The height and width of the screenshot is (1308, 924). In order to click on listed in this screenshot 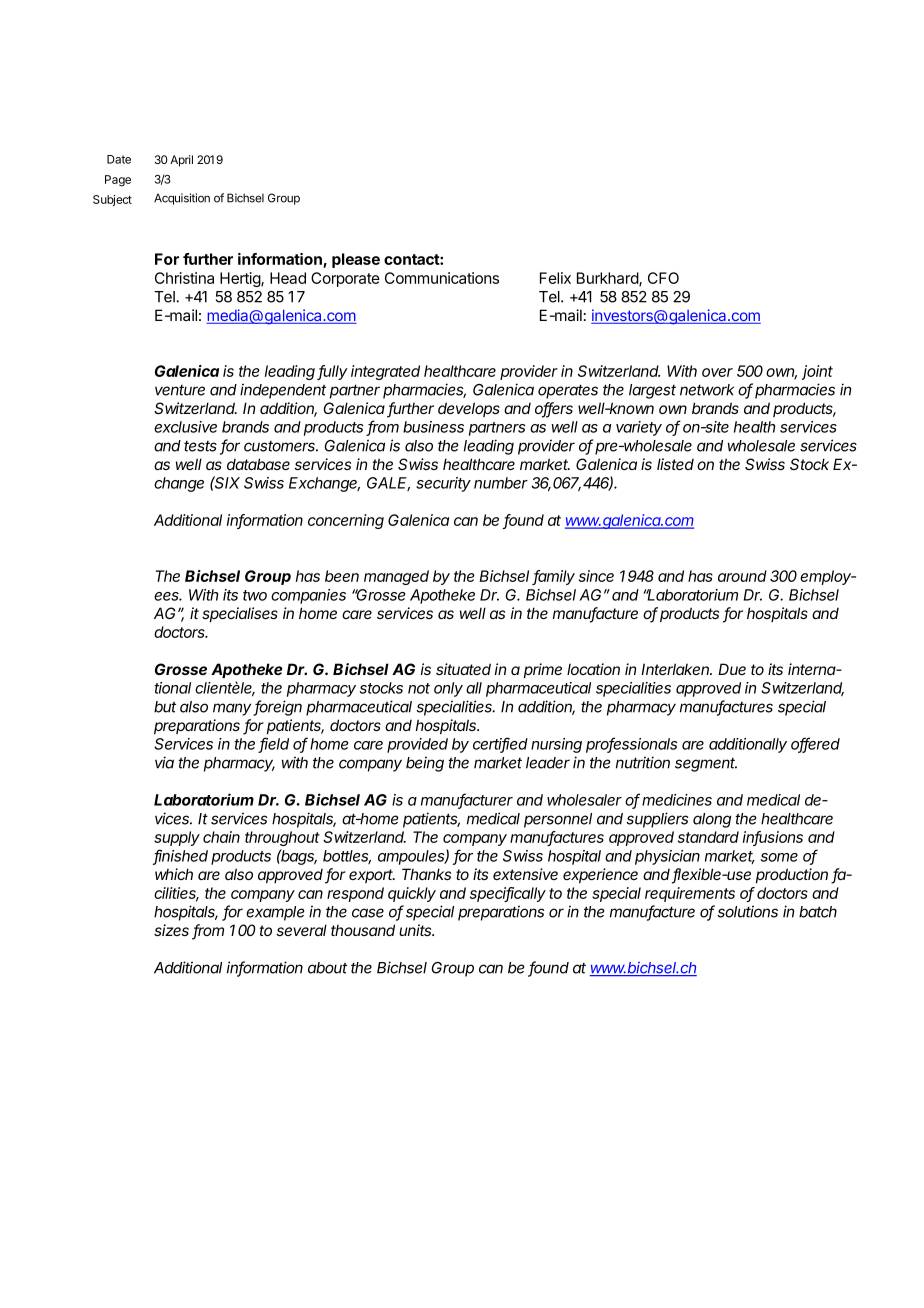, I will do `click(675, 464)`.
